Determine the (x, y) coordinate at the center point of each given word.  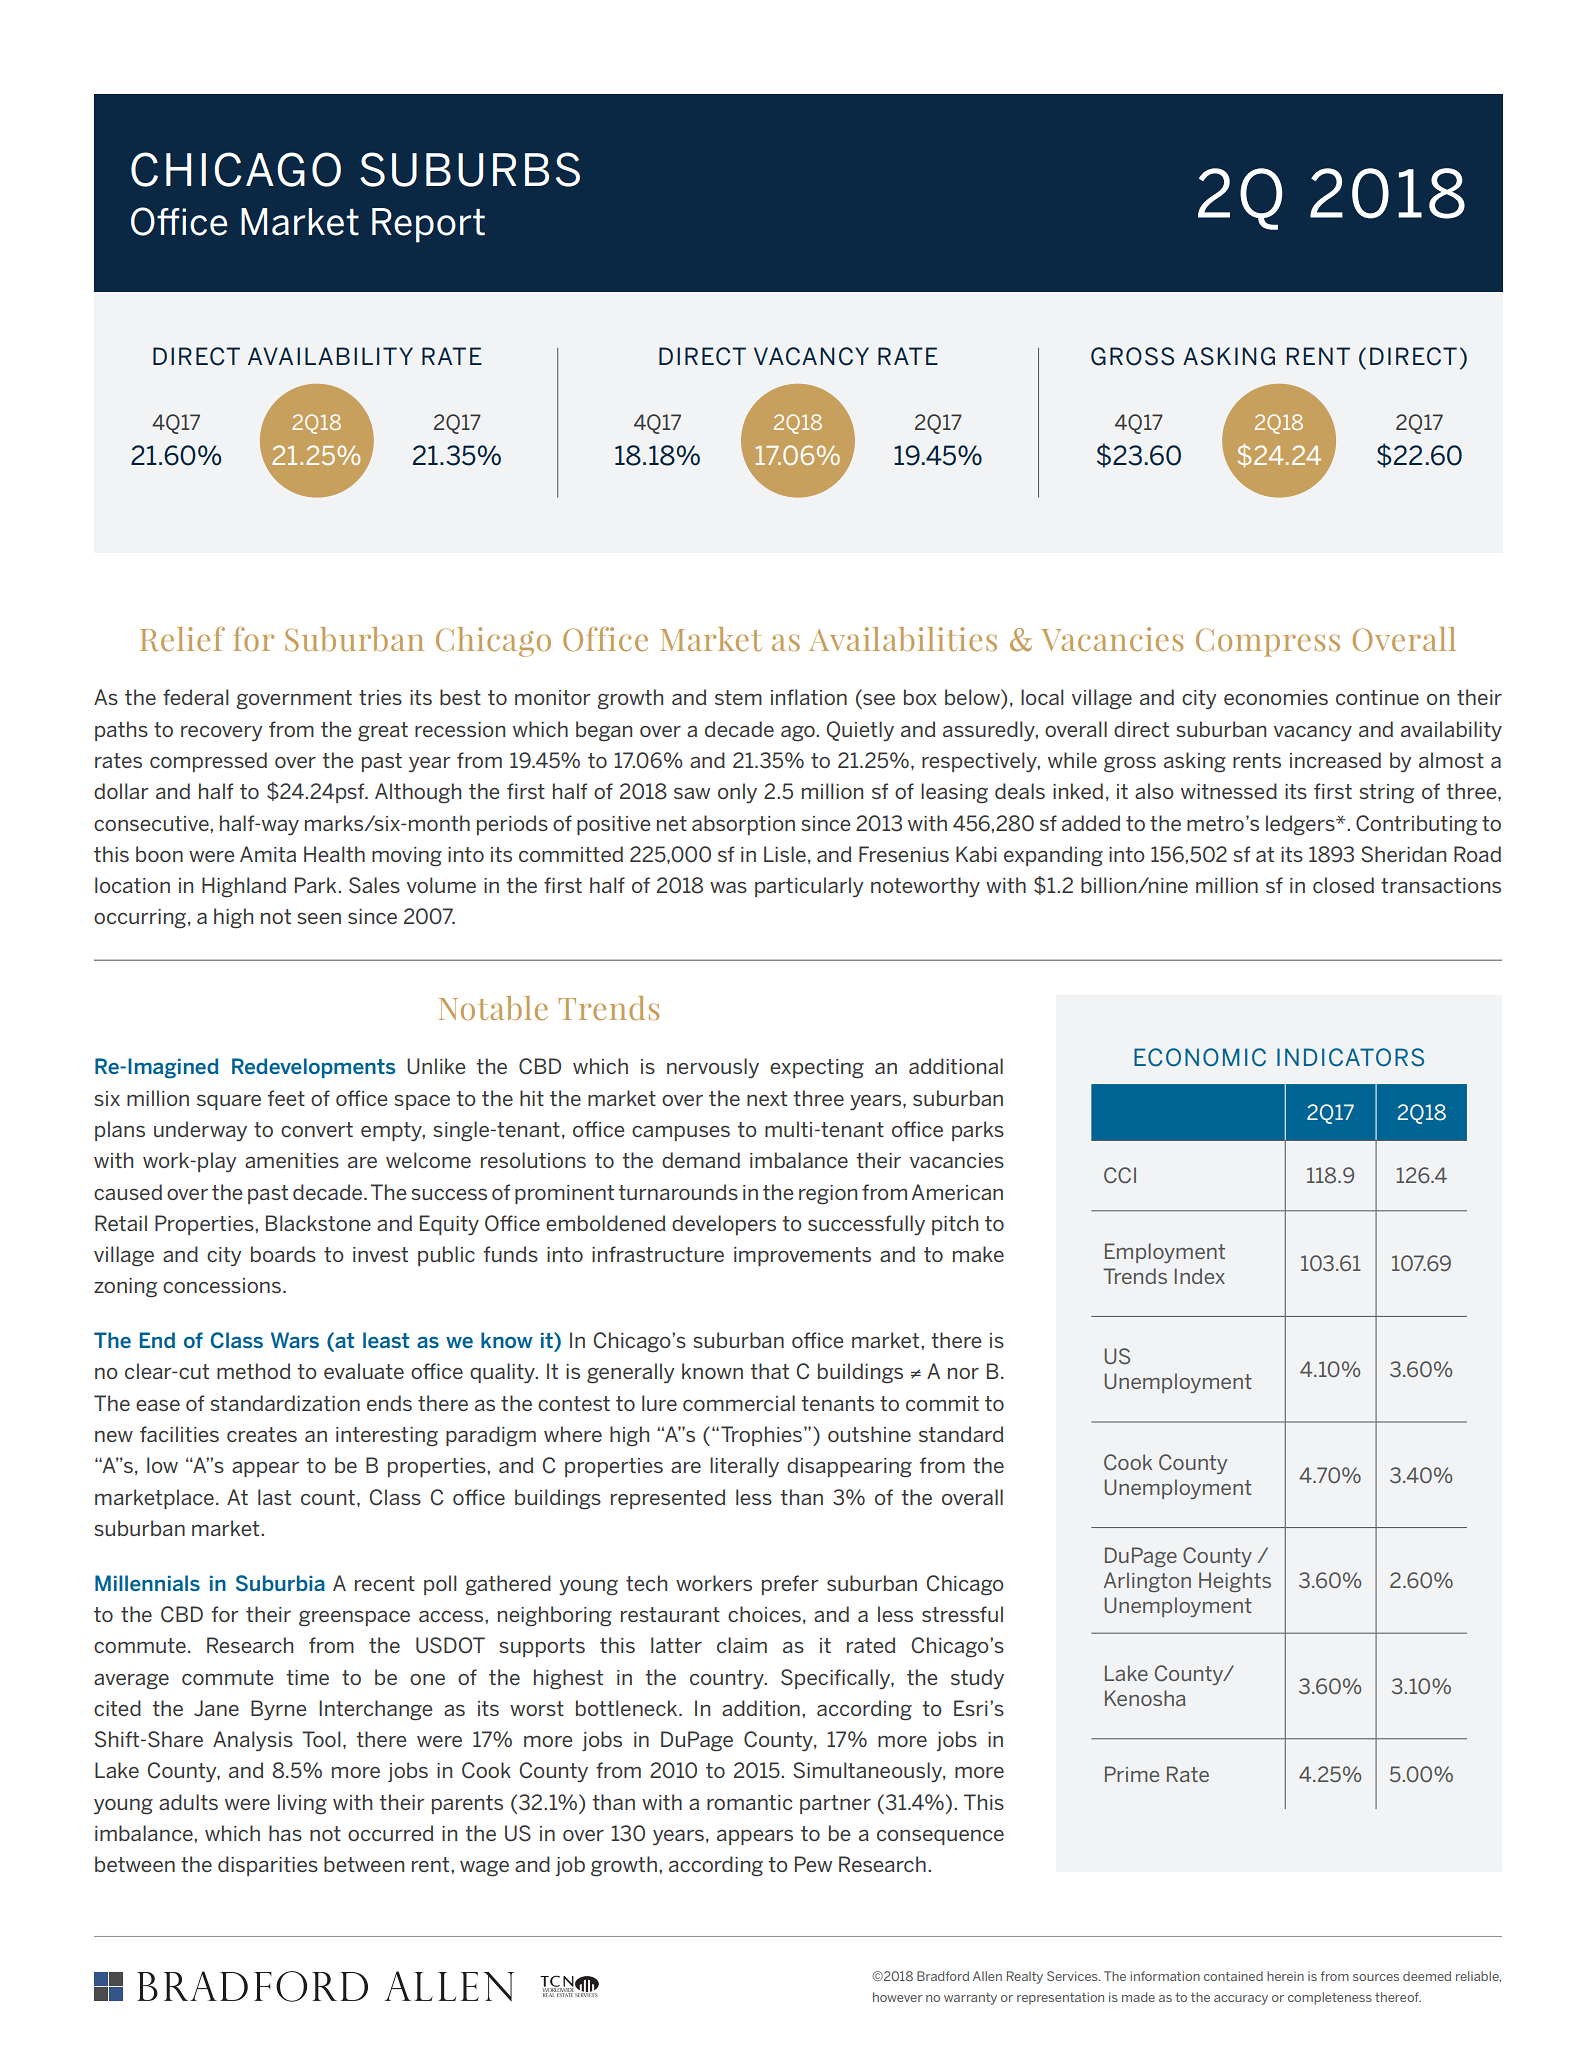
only (737, 793)
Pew (813, 1864)
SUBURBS (470, 169)
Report (428, 225)
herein (1285, 1976)
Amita (268, 854)
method (253, 1371)
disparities (268, 1866)
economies (1276, 697)
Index (1200, 1276)
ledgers (1301, 825)
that (769, 1371)
